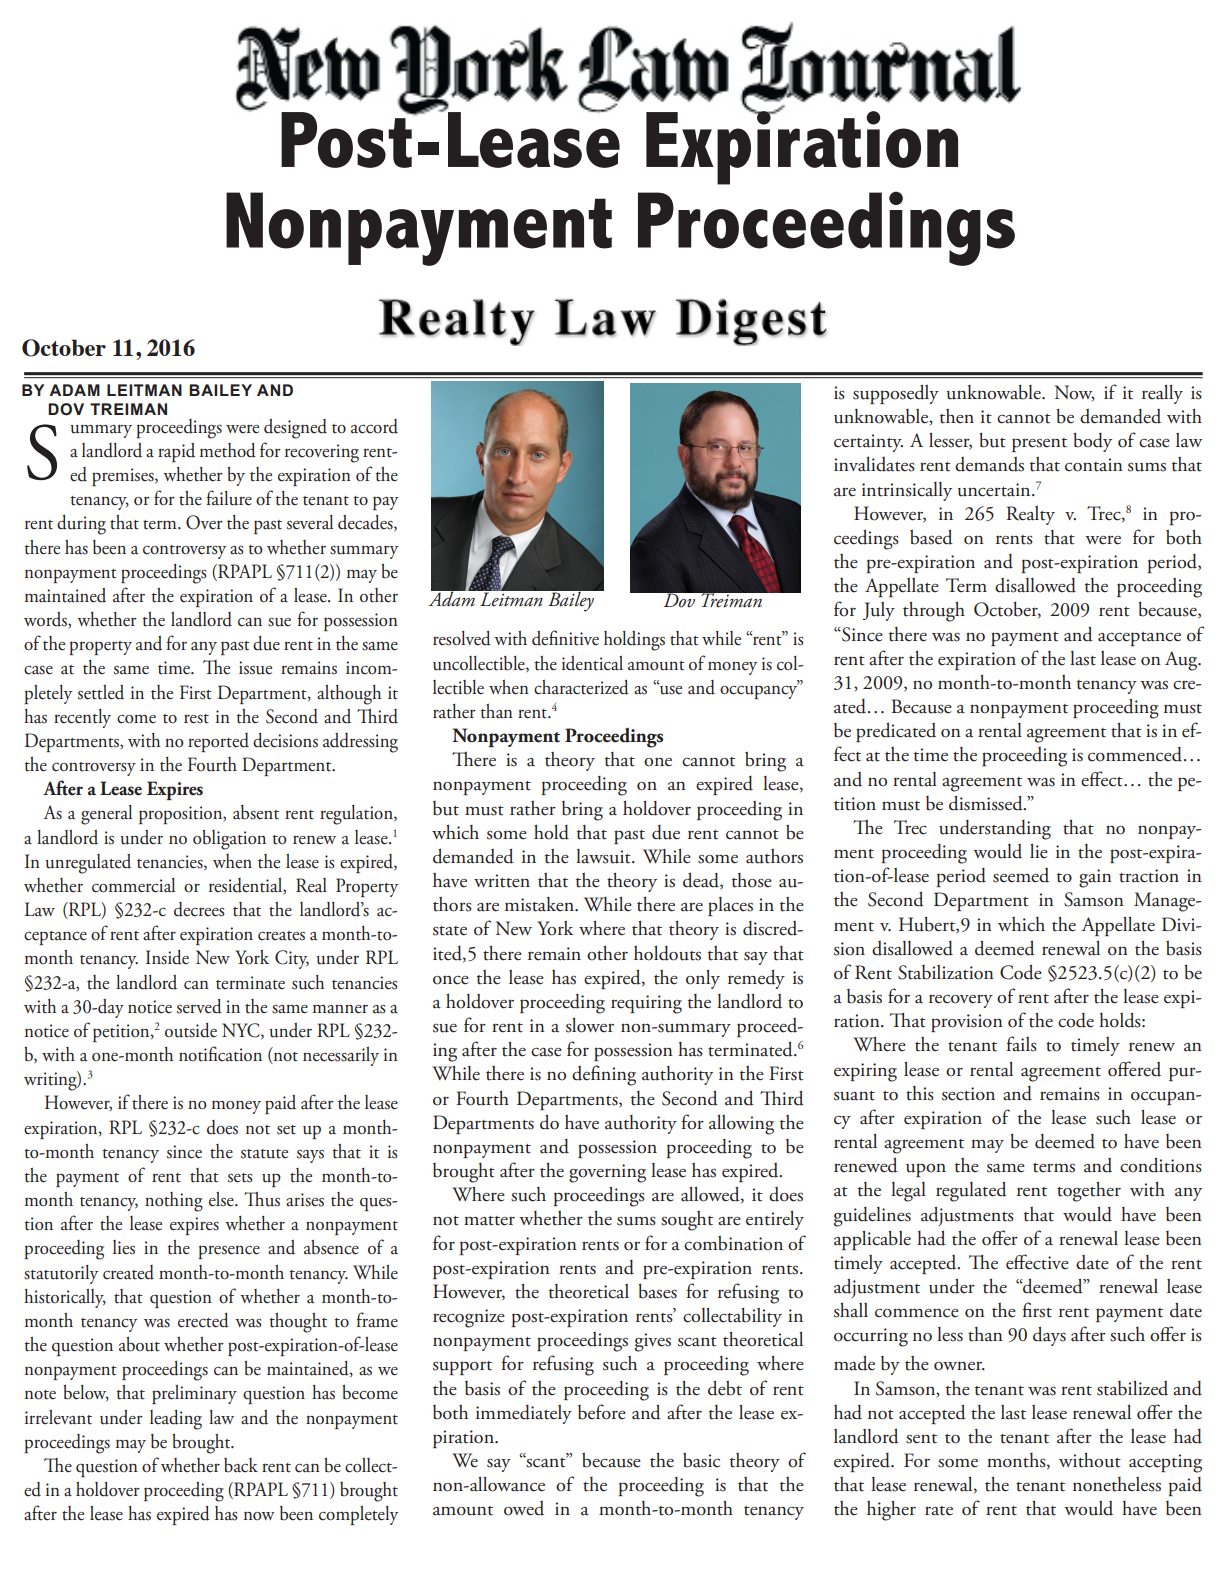 Image resolution: width=1232 pixels, height=1595 pixels. I want to click on body, so click(1092, 442).
